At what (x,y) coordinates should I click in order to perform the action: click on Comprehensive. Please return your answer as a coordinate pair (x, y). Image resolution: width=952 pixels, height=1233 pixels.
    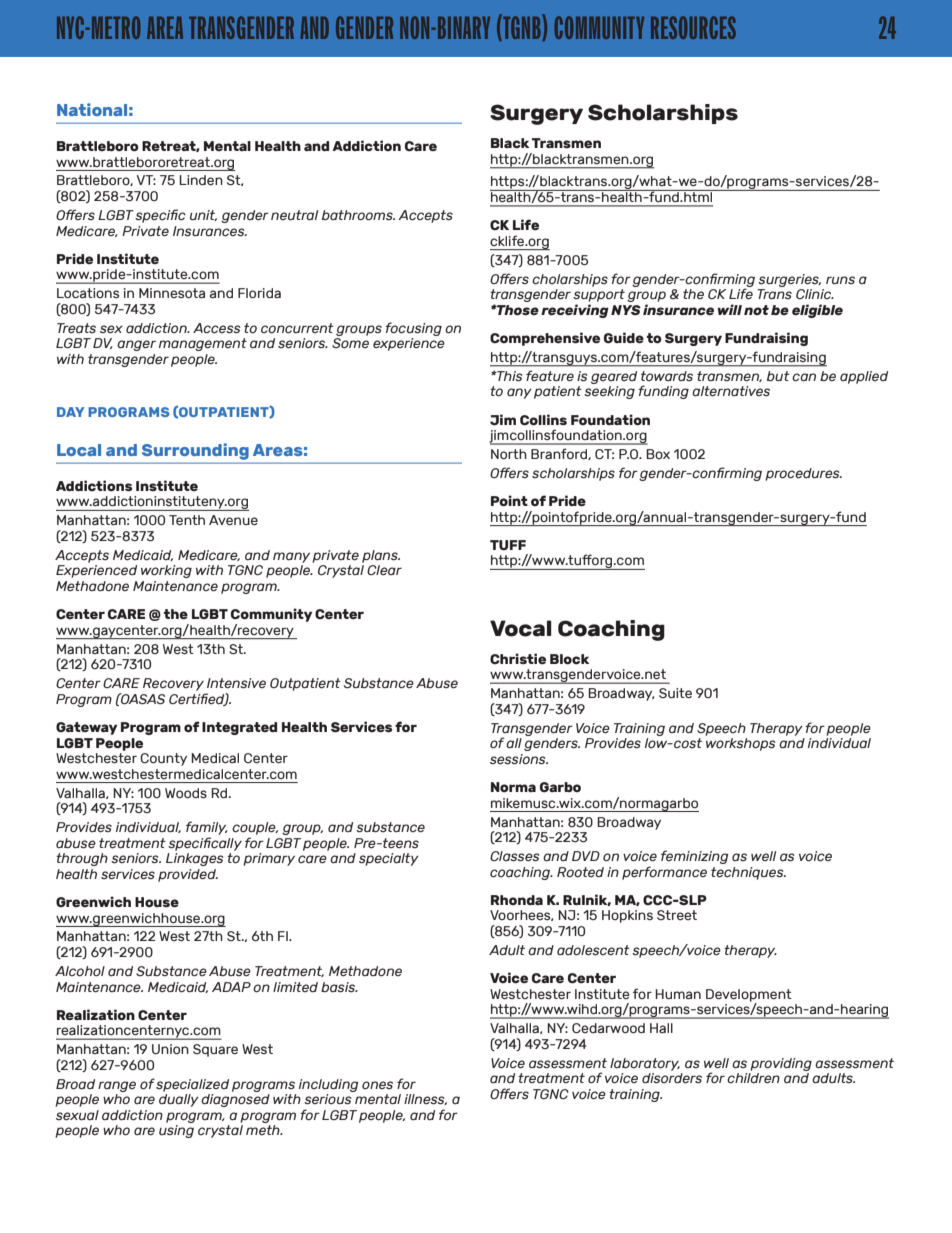
    Looking at the image, I should click on (545, 339).
